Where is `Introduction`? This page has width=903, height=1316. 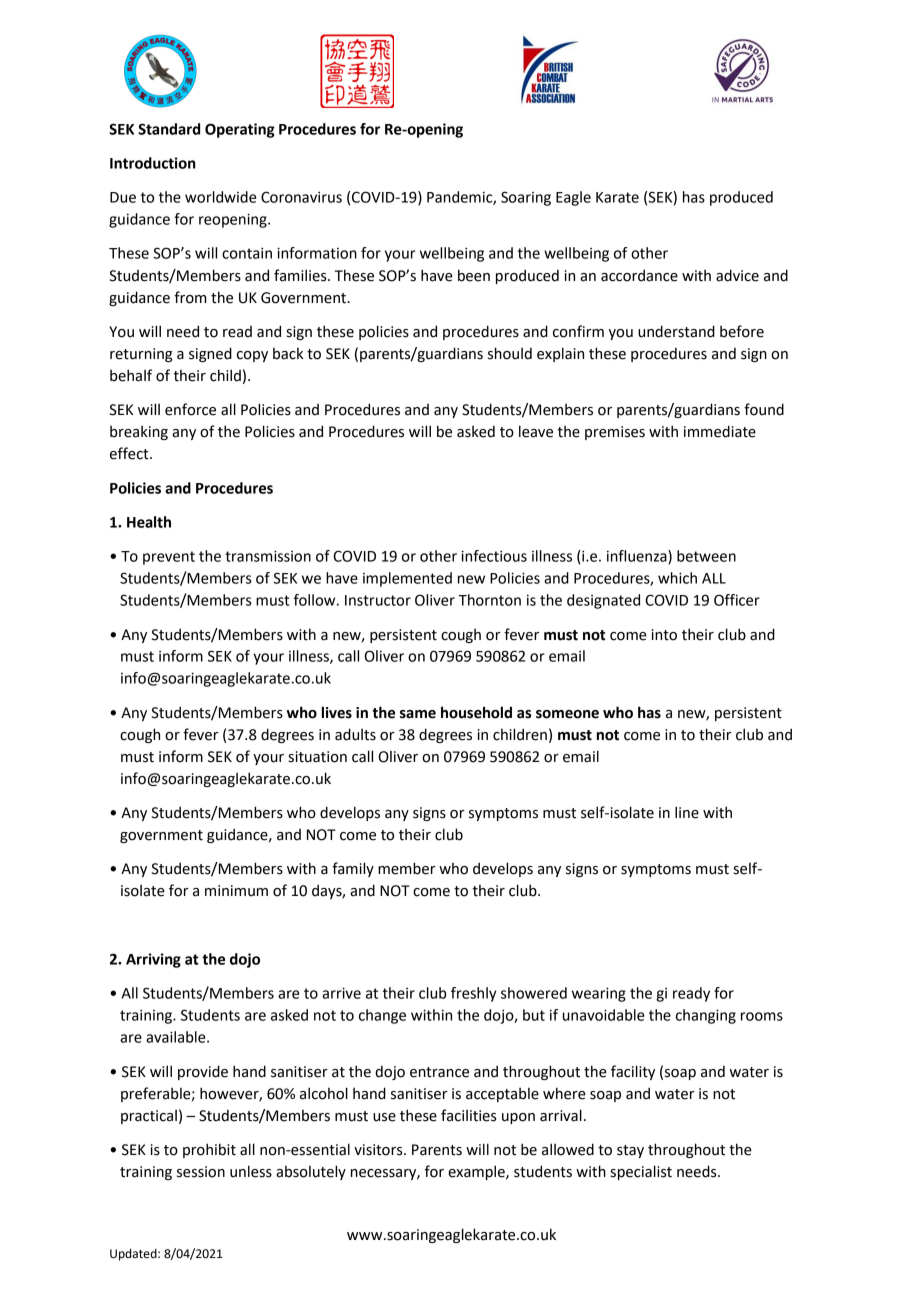 Introduction is located at coordinates (152, 163).
